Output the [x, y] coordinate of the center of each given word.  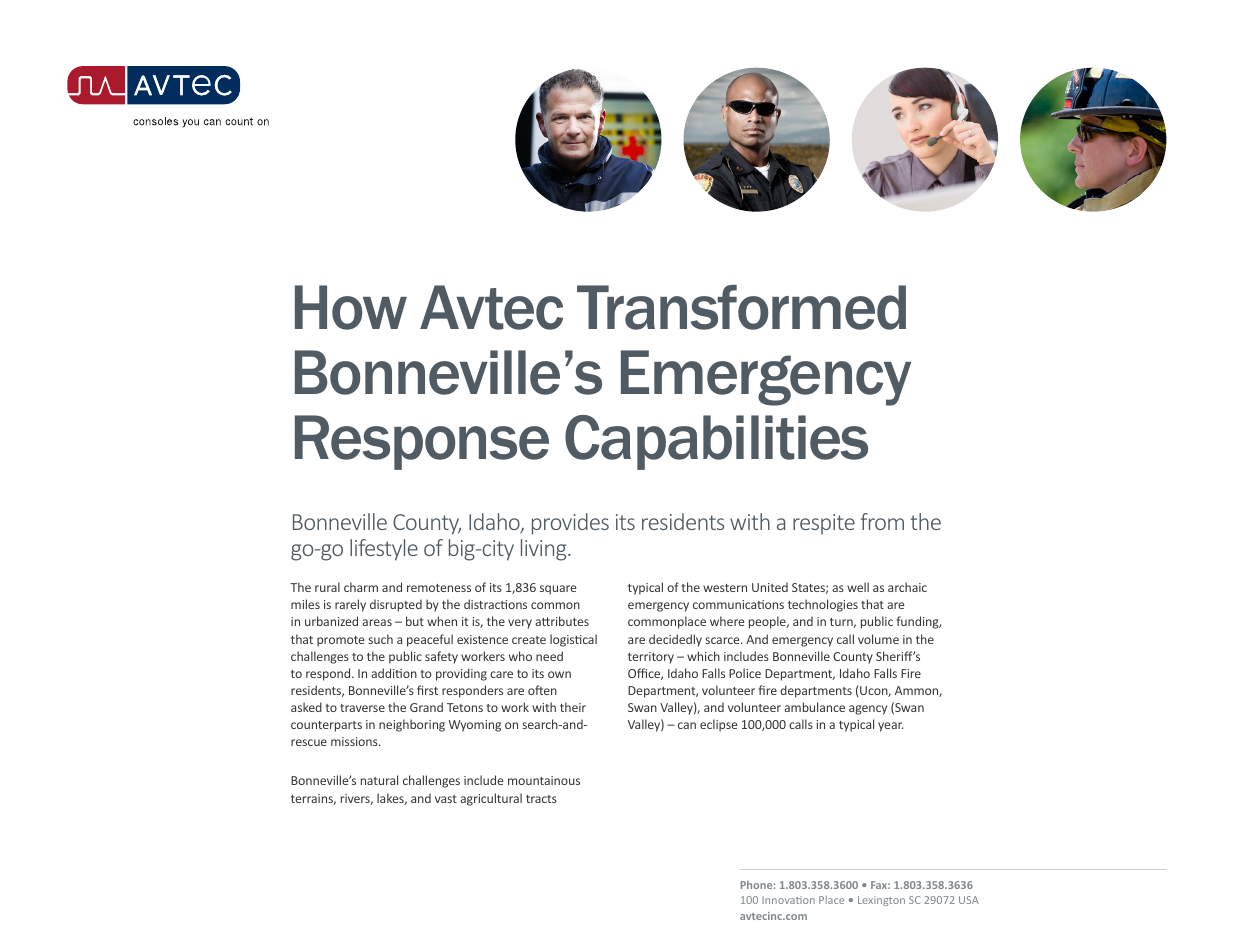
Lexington [881, 901]
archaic [907, 587]
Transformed [741, 307]
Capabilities [716, 442]
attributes [562, 621]
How [351, 307]
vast [446, 799]
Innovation [788, 900]
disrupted [396, 605]
